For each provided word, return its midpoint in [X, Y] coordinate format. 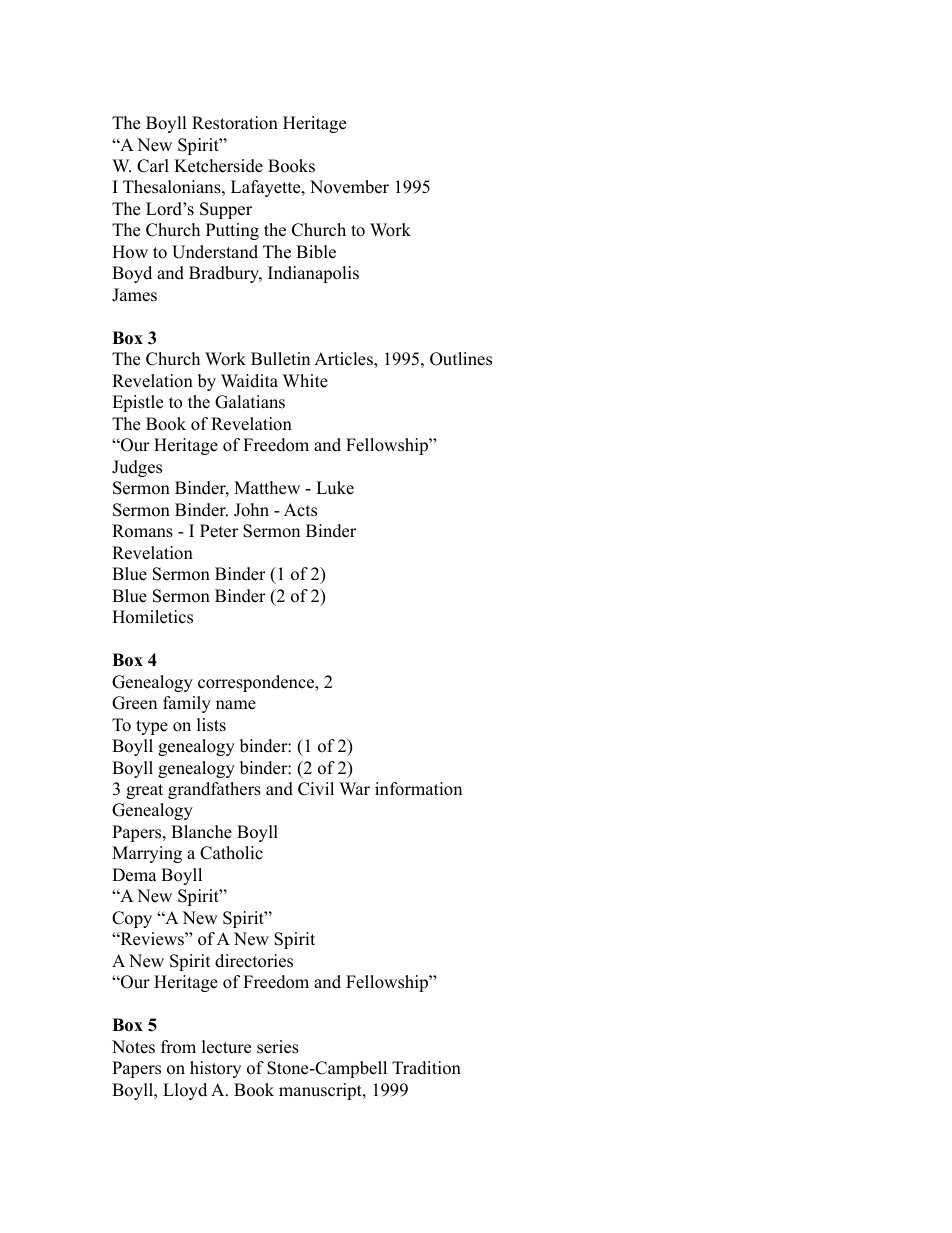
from [178, 1047]
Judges [137, 468]
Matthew [267, 488]
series [278, 1047]
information [418, 789]
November [349, 187]
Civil [316, 789]
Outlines [461, 359]
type [152, 727]
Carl [153, 166]
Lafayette [267, 188]
